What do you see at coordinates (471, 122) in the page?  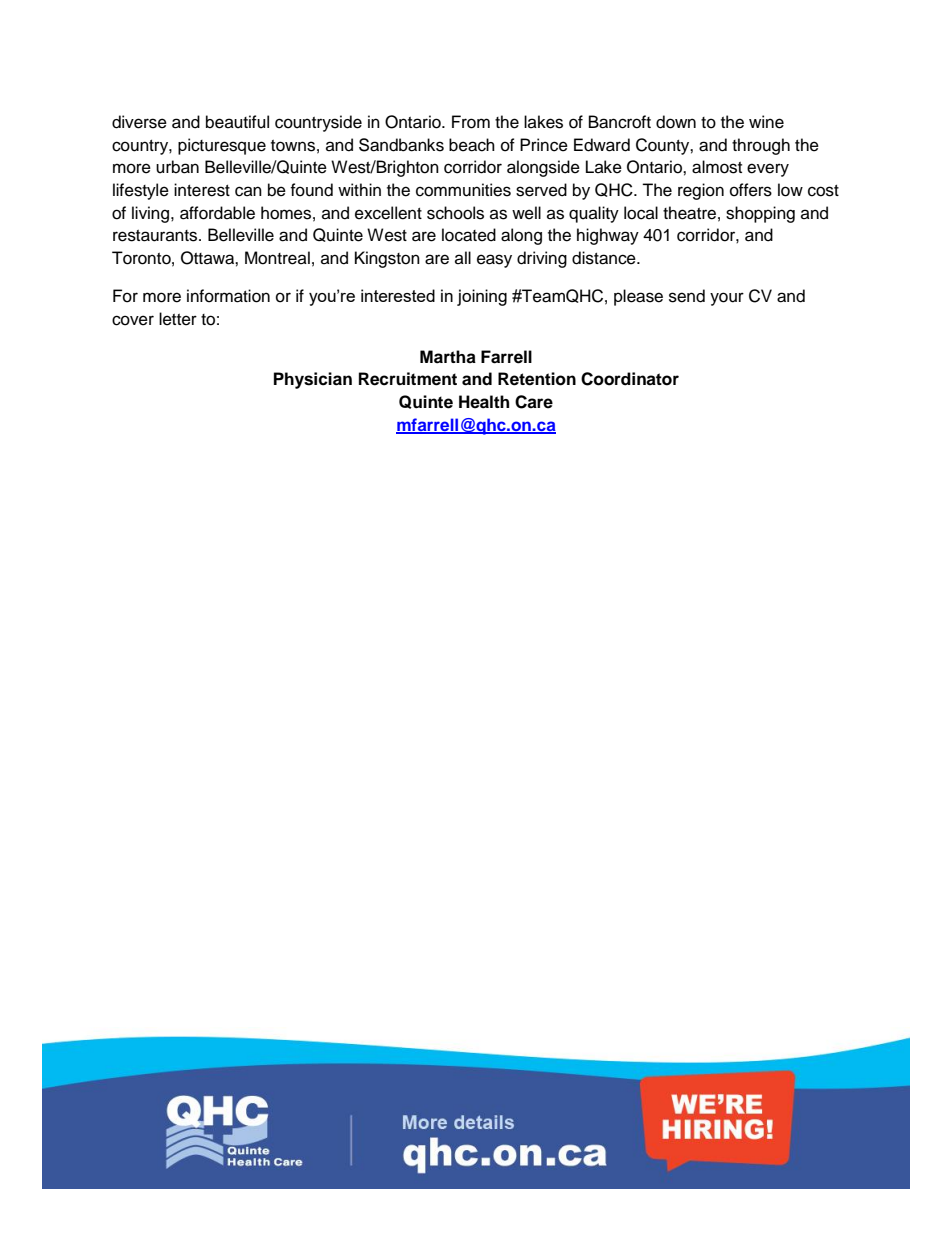 I see `From` at bounding box center [471, 122].
